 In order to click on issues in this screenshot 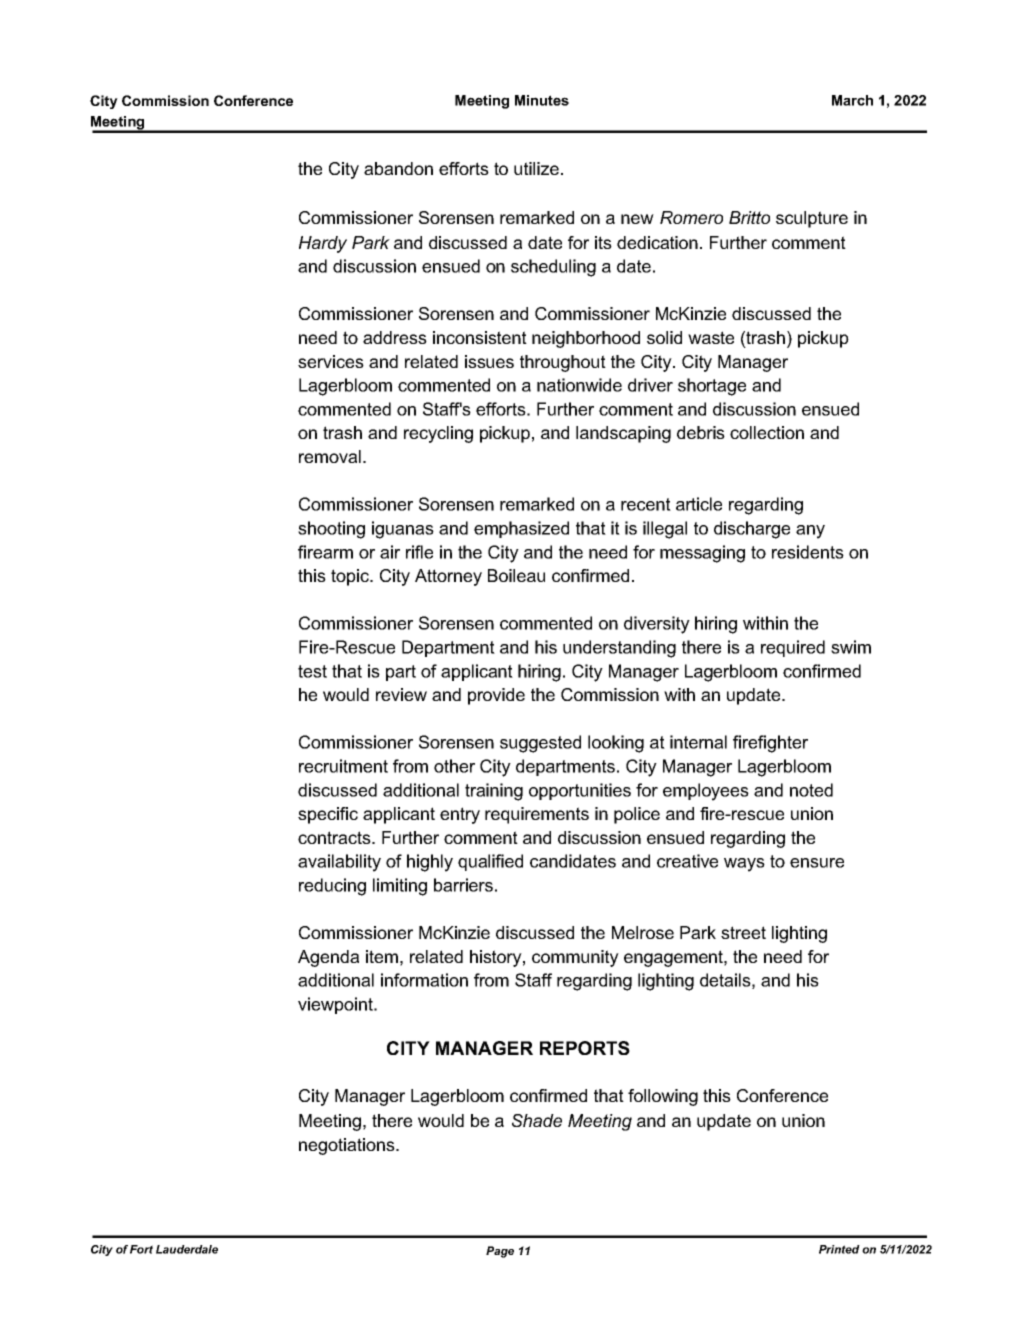, I will do `click(489, 361)`.
